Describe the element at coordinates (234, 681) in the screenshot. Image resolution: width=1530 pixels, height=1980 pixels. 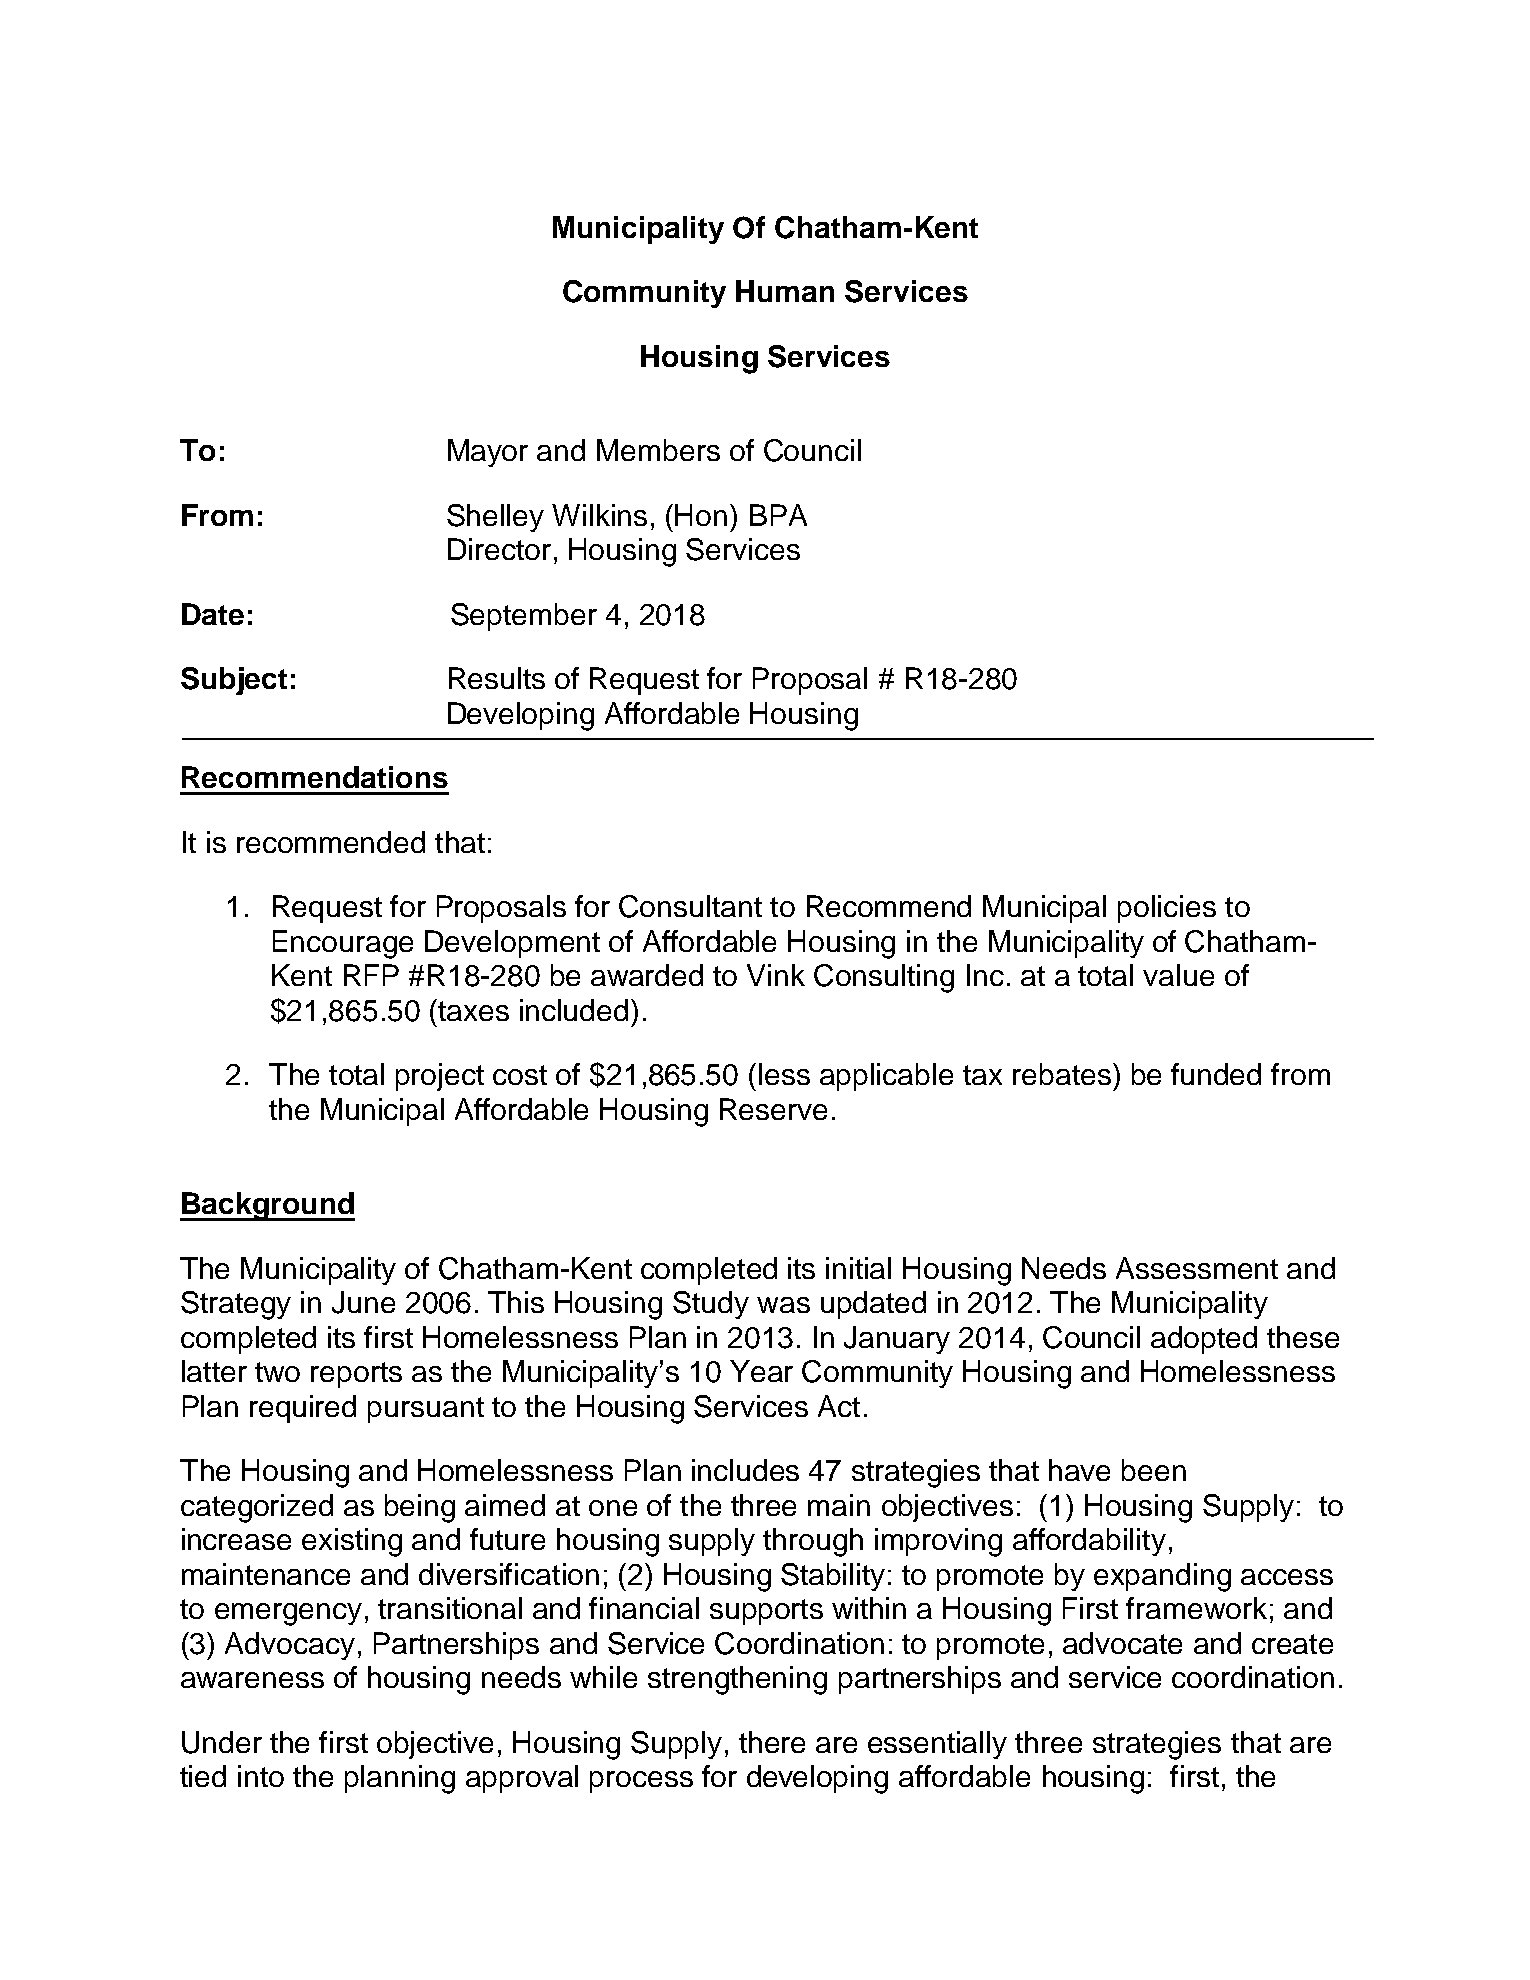
I see `Subject` at that location.
